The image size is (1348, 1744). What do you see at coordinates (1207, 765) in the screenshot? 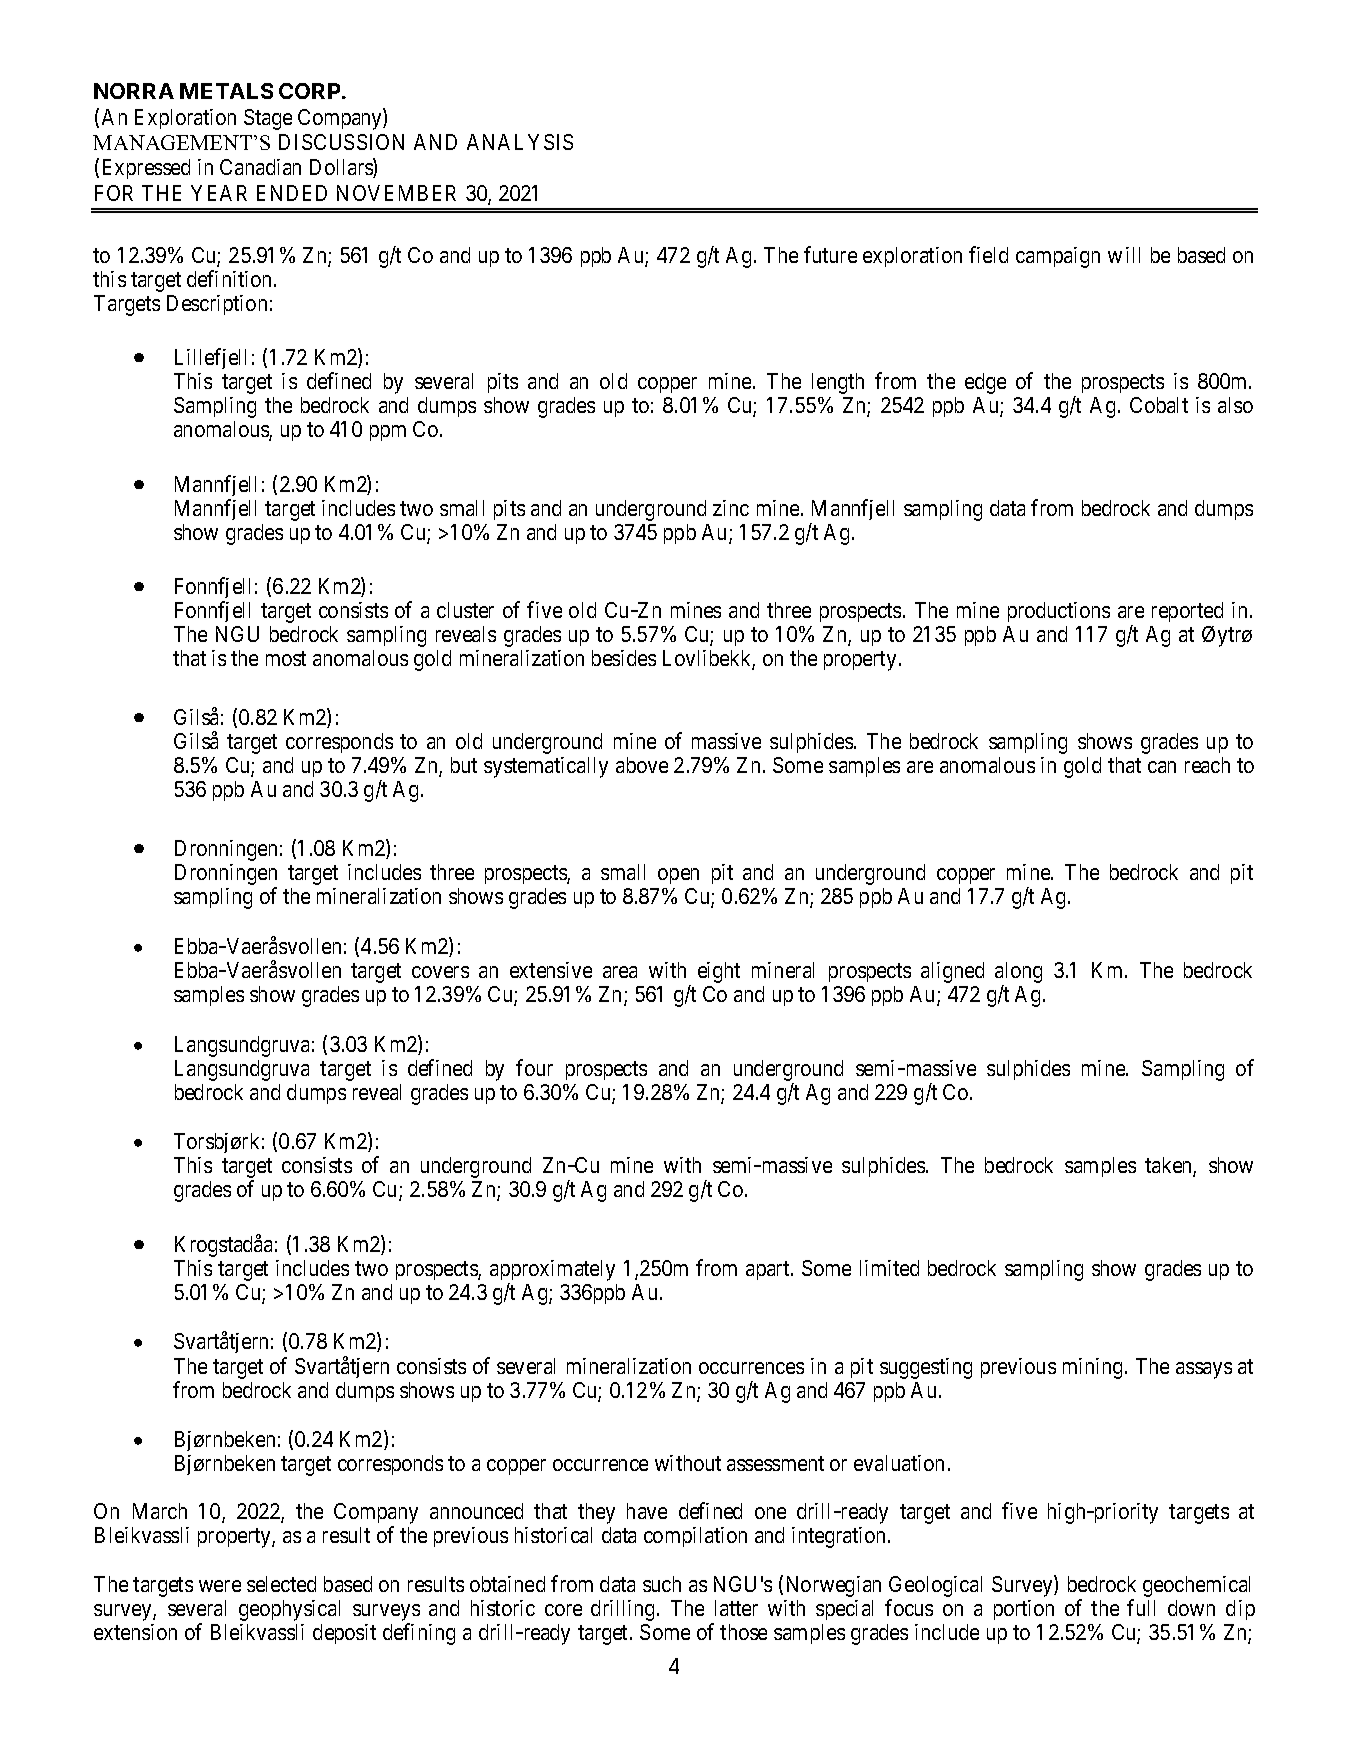
I see `reach` at bounding box center [1207, 765].
